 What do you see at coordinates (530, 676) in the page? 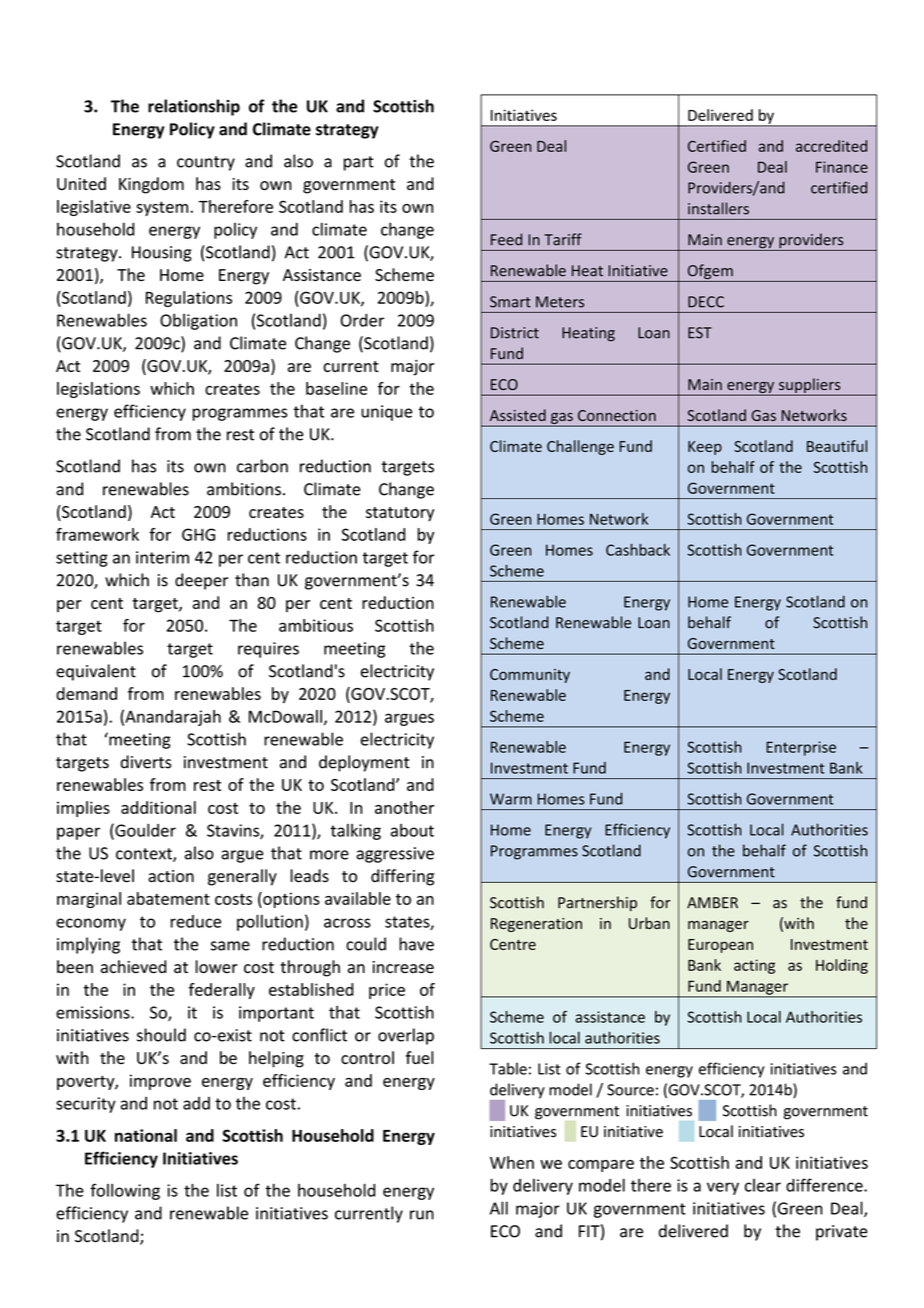
I see `Community` at bounding box center [530, 676].
